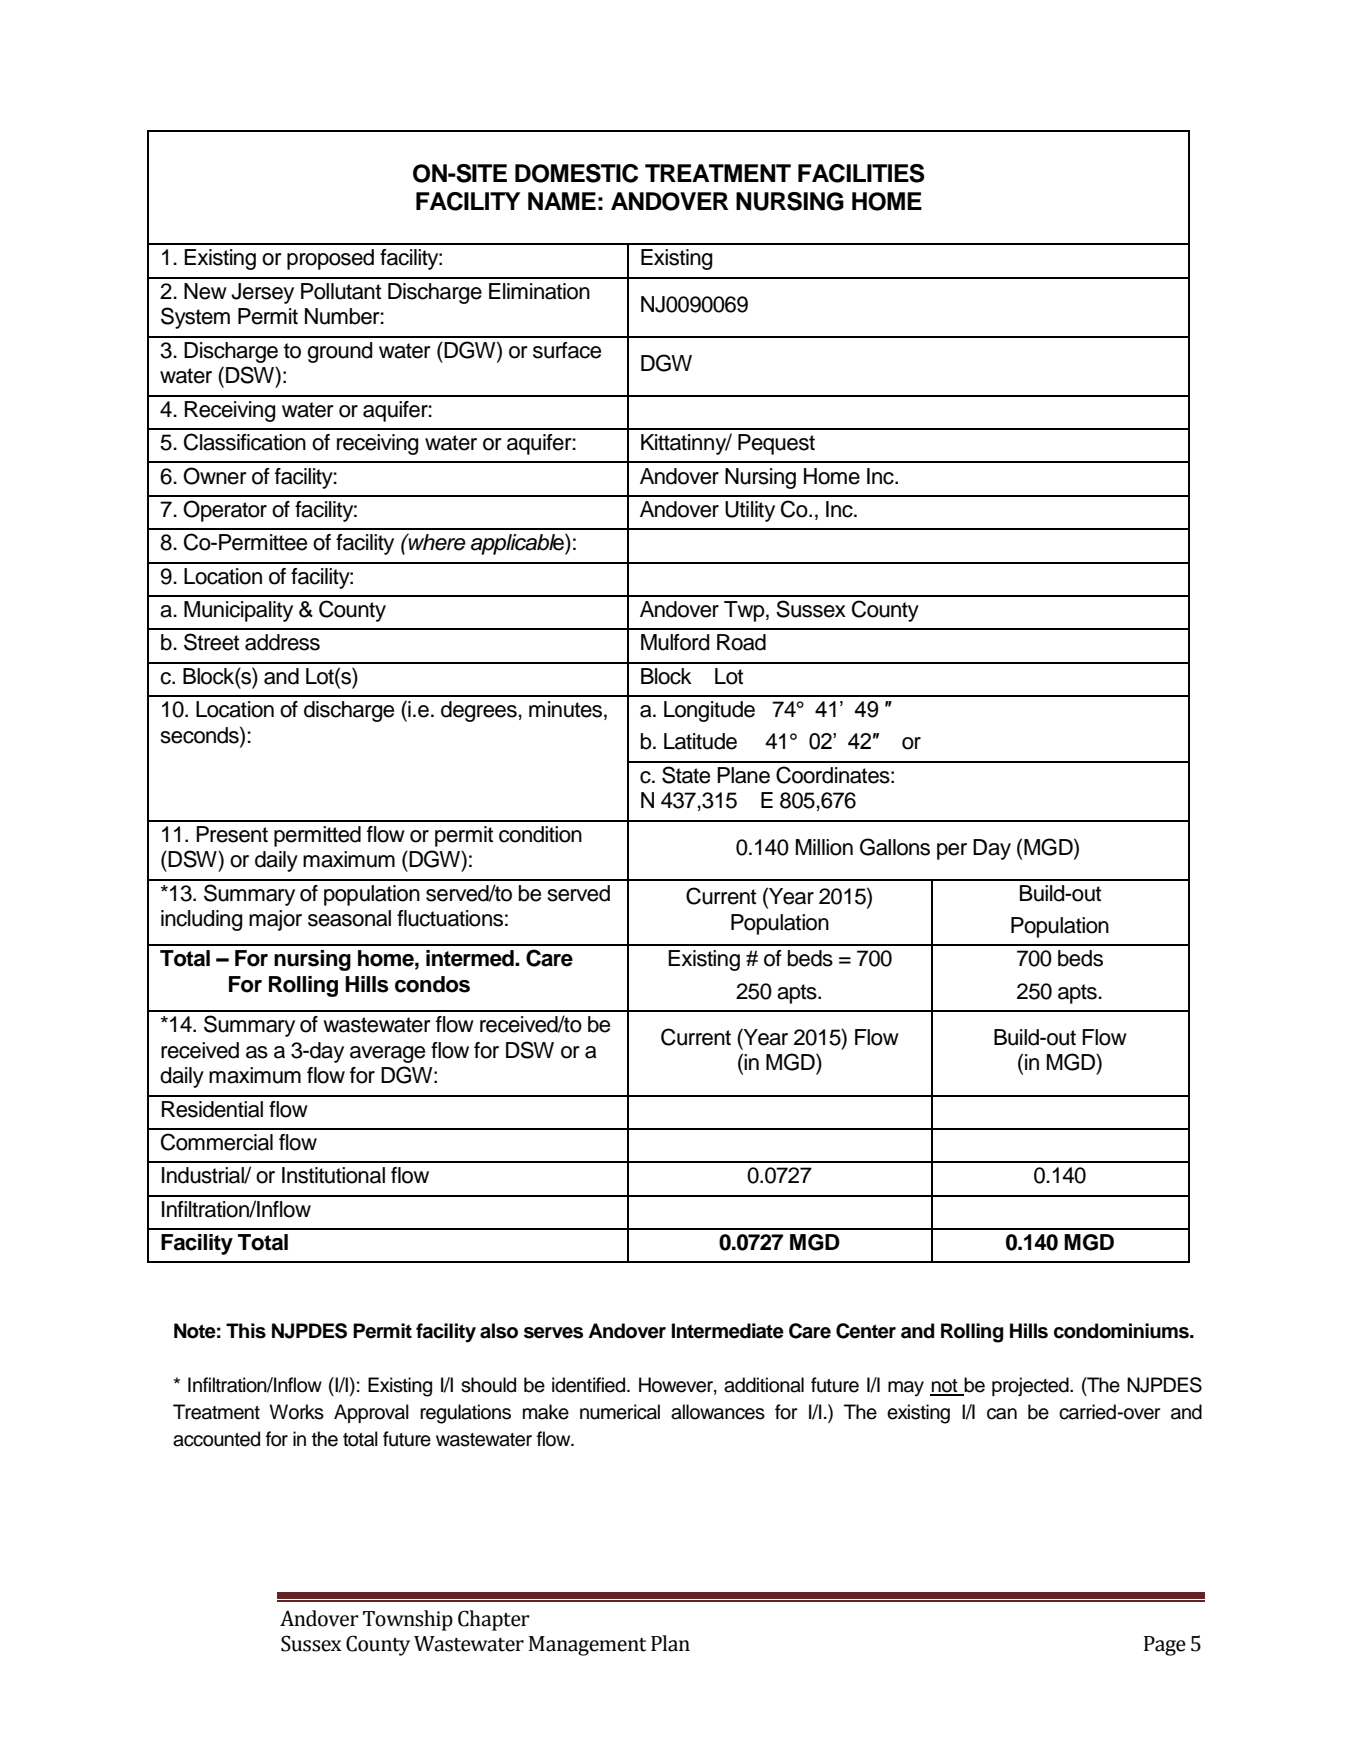  Describe the element at coordinates (861, 173) in the screenshot. I see `FACILITIES` at that location.
